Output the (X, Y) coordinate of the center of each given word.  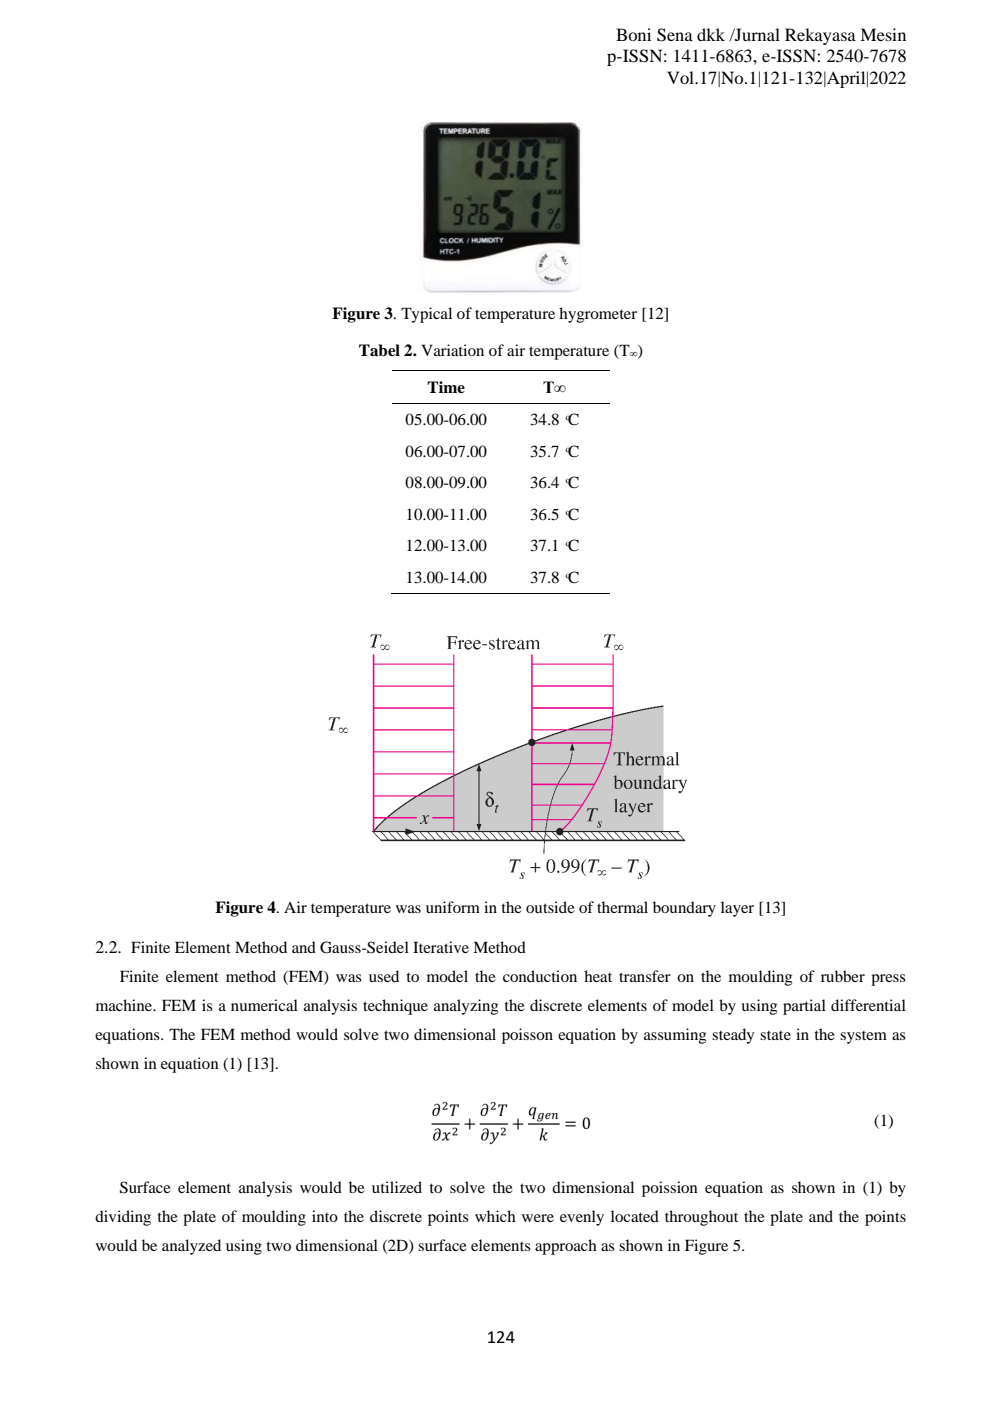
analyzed (191, 1247)
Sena (675, 35)
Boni (633, 34)
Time (446, 387)
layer (737, 909)
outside (550, 907)
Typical (426, 315)
